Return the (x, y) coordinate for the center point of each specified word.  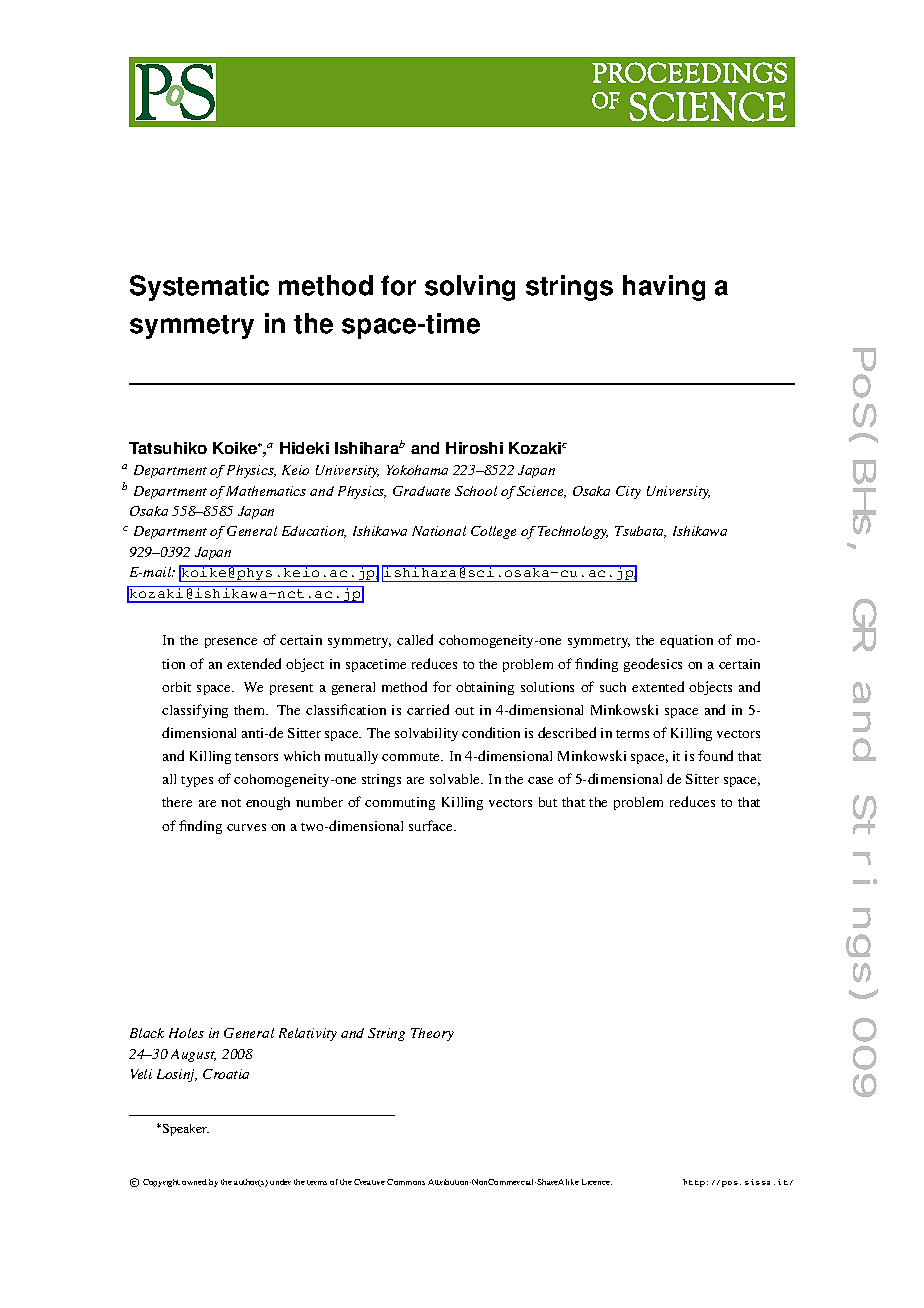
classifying (195, 711)
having (664, 288)
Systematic (199, 288)
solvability (426, 734)
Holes (186, 1033)
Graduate (421, 491)
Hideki (304, 448)
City (628, 492)
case (540, 780)
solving (470, 288)
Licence (597, 1182)
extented (658, 686)
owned (194, 1182)
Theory (432, 1034)
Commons (406, 1182)
